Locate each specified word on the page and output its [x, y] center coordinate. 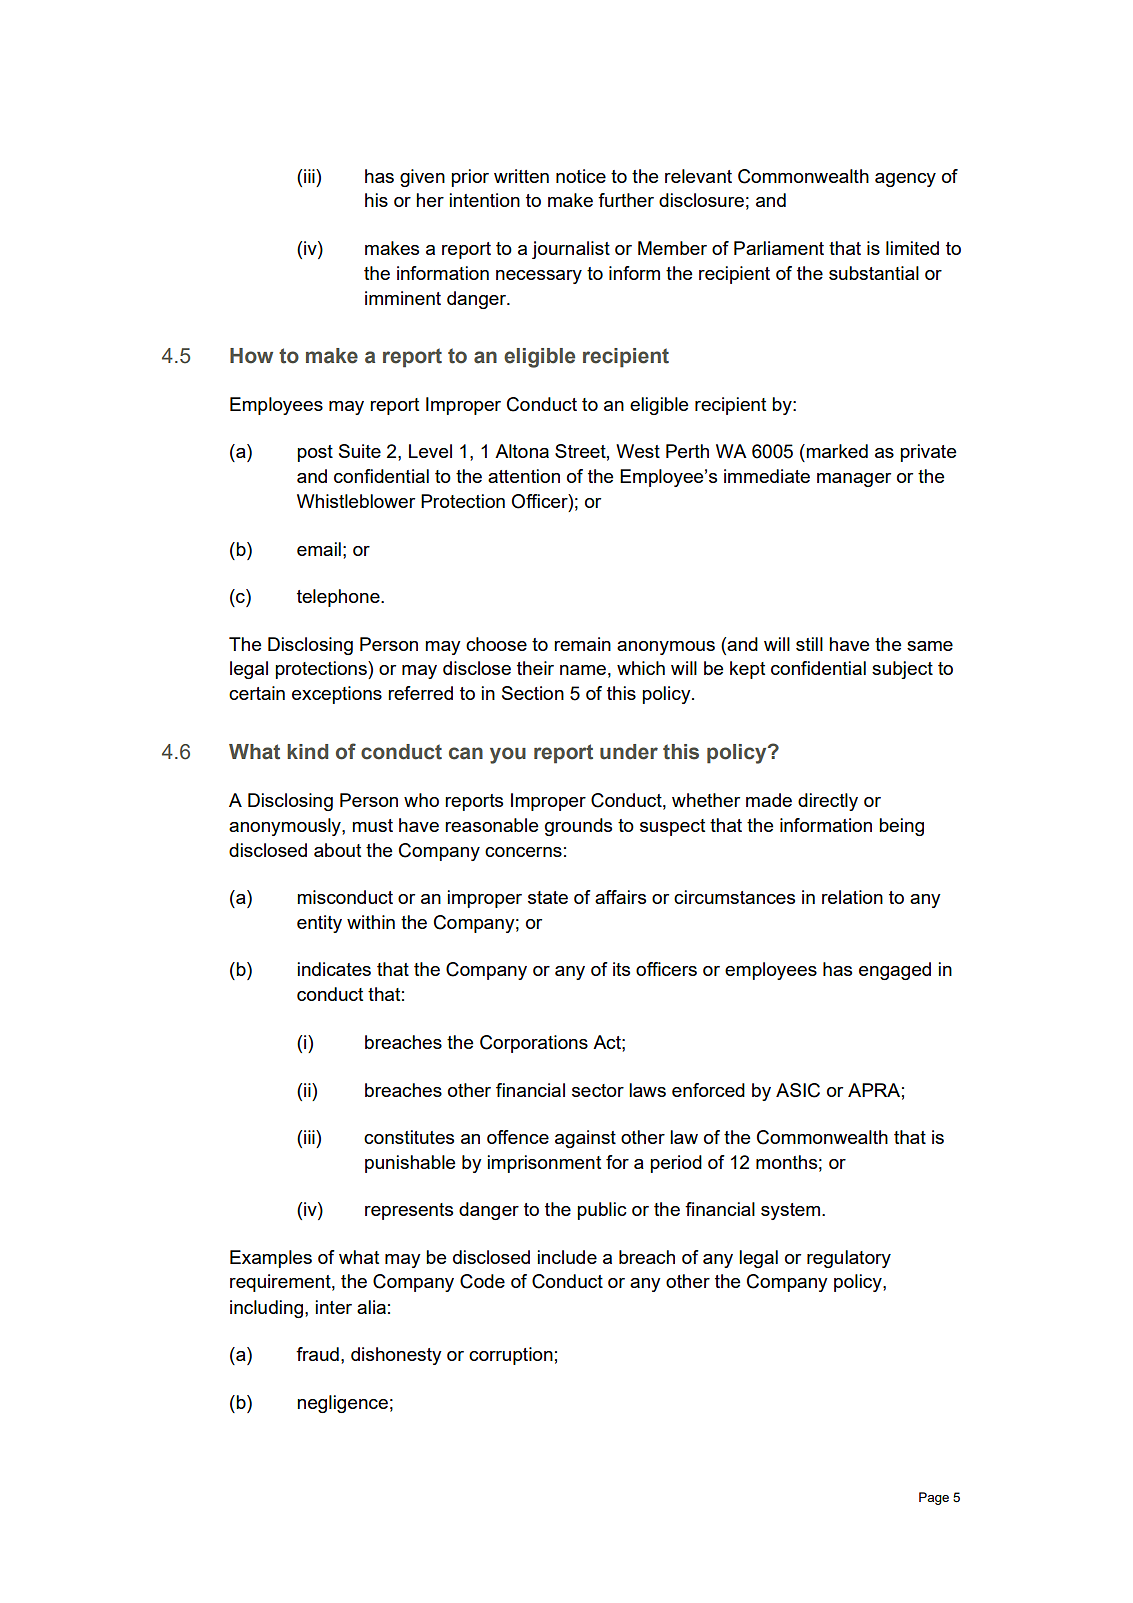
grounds [578, 827]
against [585, 1139]
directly [828, 802]
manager [854, 480]
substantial [874, 273]
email [319, 549]
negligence [342, 1404]
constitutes [409, 1137]
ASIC [798, 1090]
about [337, 850]
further [626, 200]
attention [524, 476]
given [422, 178]
